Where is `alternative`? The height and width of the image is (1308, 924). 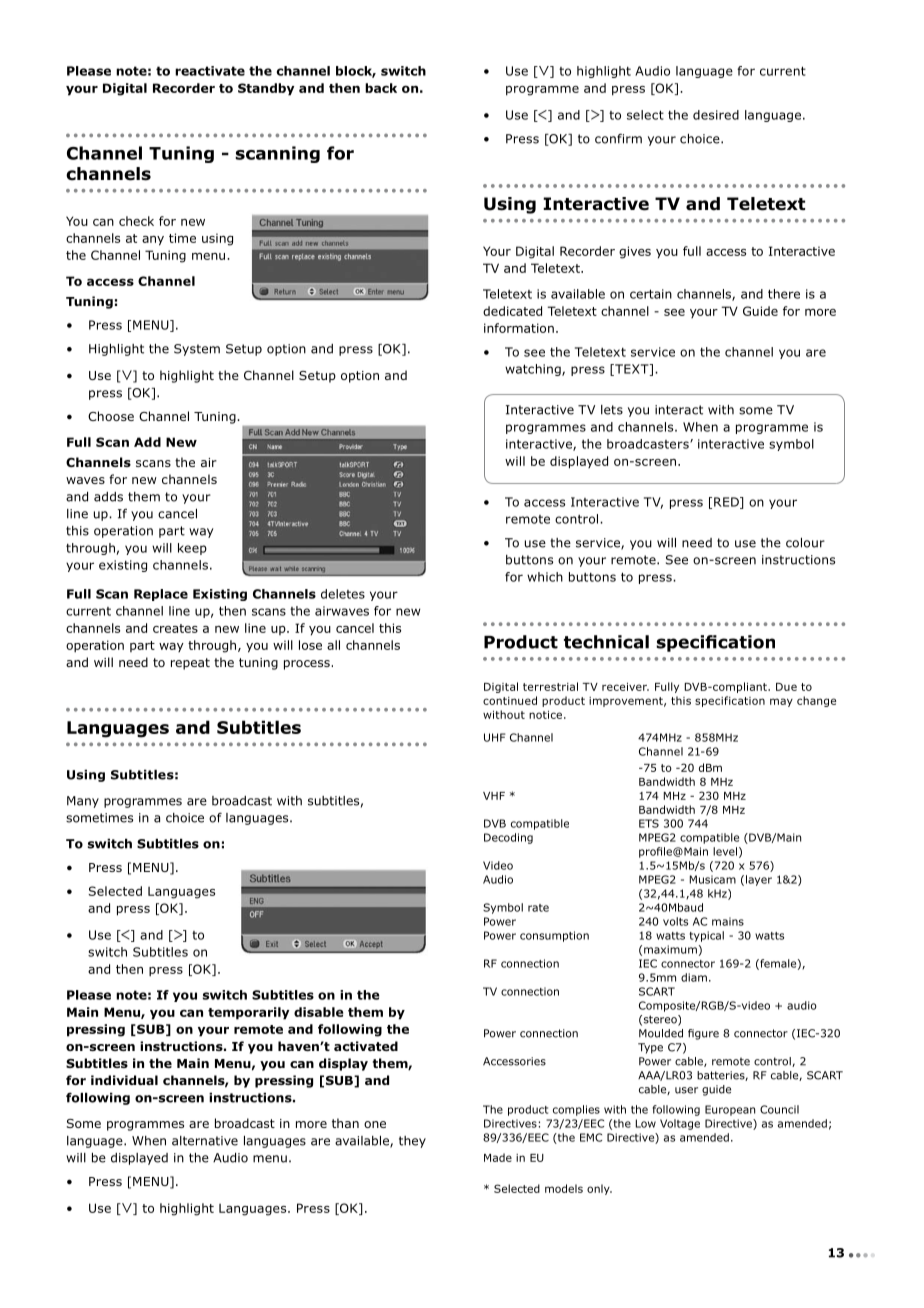 alternative is located at coordinates (205, 1141).
